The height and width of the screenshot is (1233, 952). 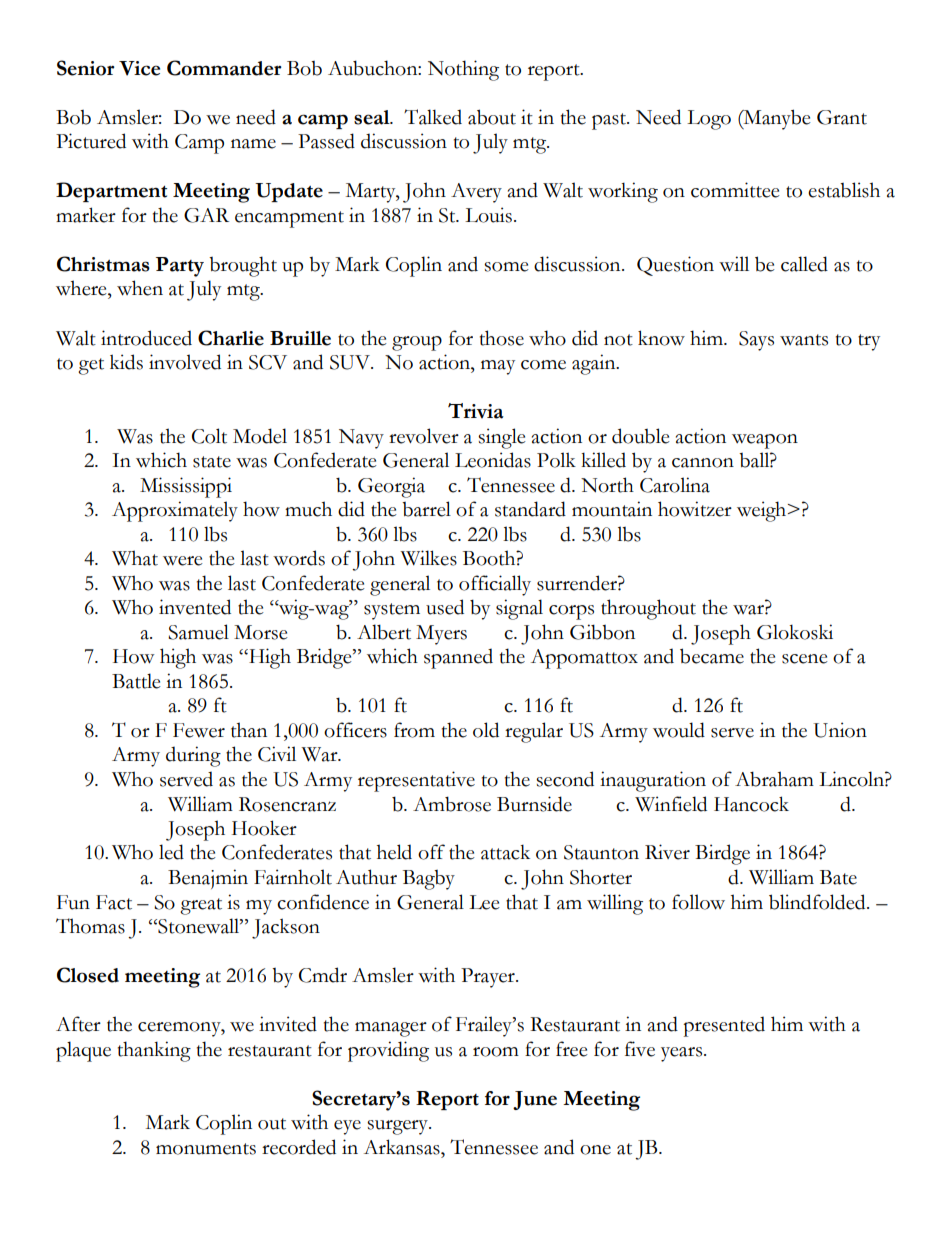 I want to click on Logo, so click(x=709, y=120).
